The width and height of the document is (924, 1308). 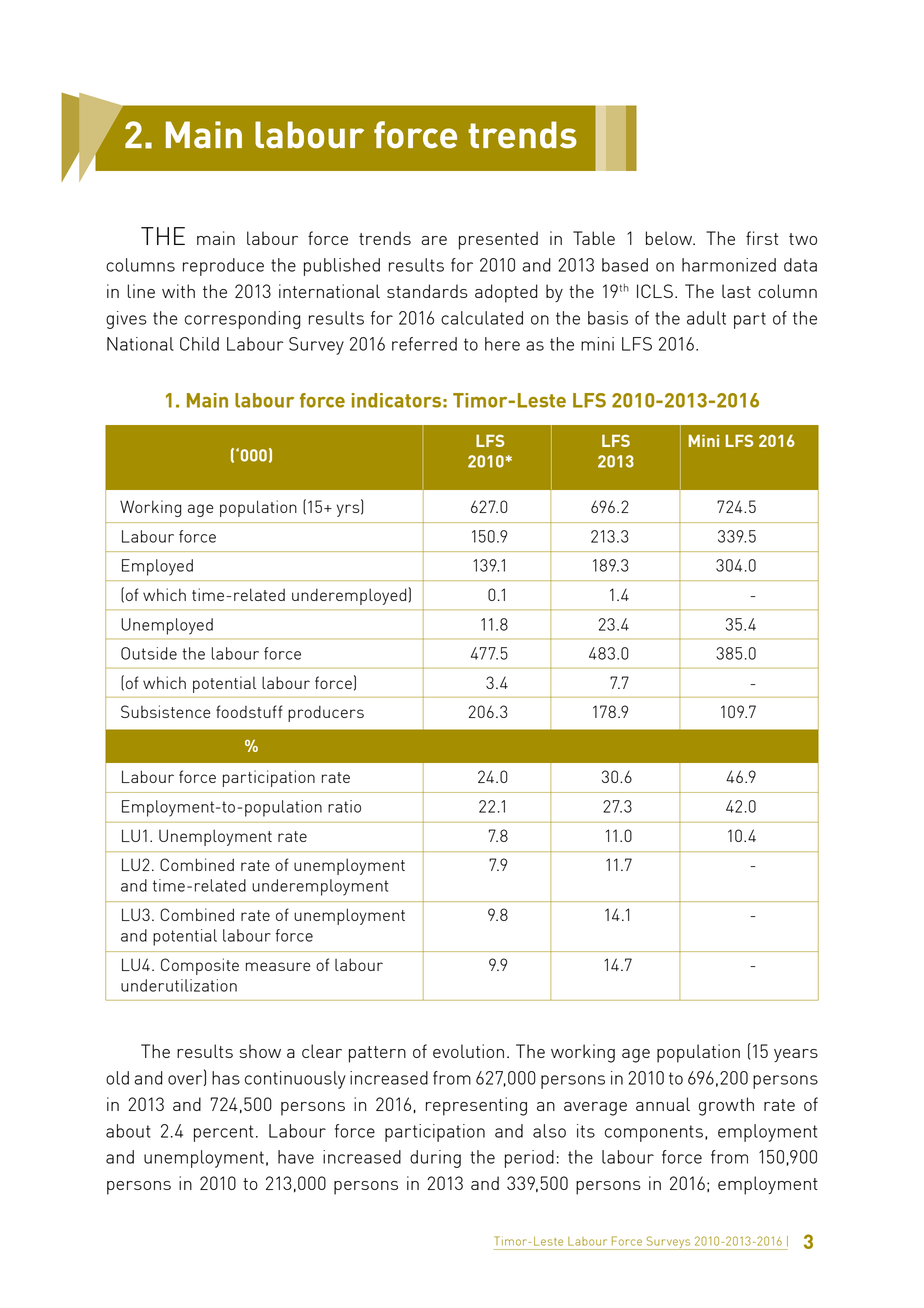 What do you see at coordinates (326, 713) in the document?
I see `producers` at bounding box center [326, 713].
